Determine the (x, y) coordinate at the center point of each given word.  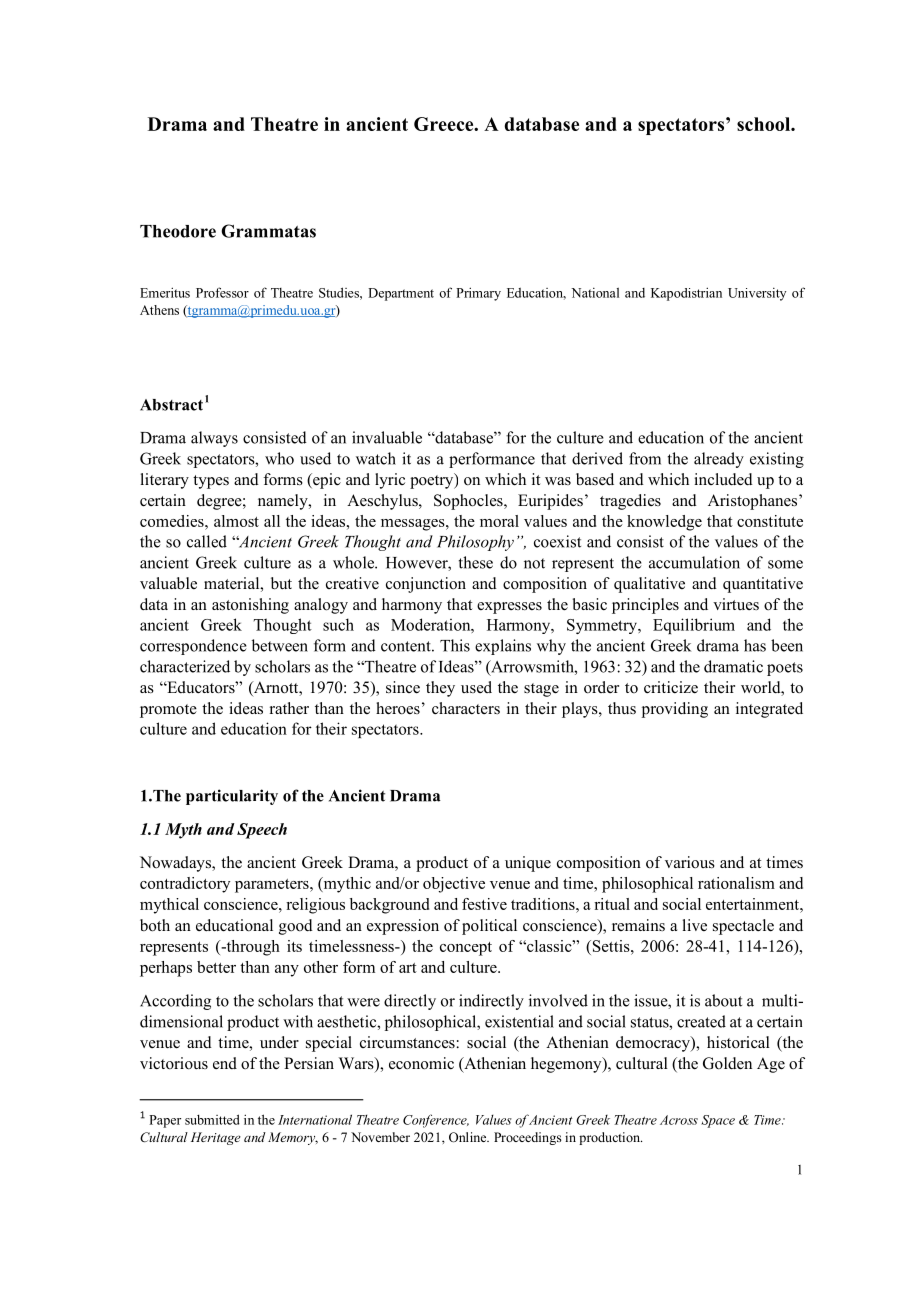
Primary (478, 294)
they (440, 689)
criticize (671, 687)
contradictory (185, 885)
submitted (212, 1119)
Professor (222, 292)
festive (484, 904)
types (211, 482)
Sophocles (469, 502)
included (723, 479)
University (757, 294)
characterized (185, 666)
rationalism (736, 883)
